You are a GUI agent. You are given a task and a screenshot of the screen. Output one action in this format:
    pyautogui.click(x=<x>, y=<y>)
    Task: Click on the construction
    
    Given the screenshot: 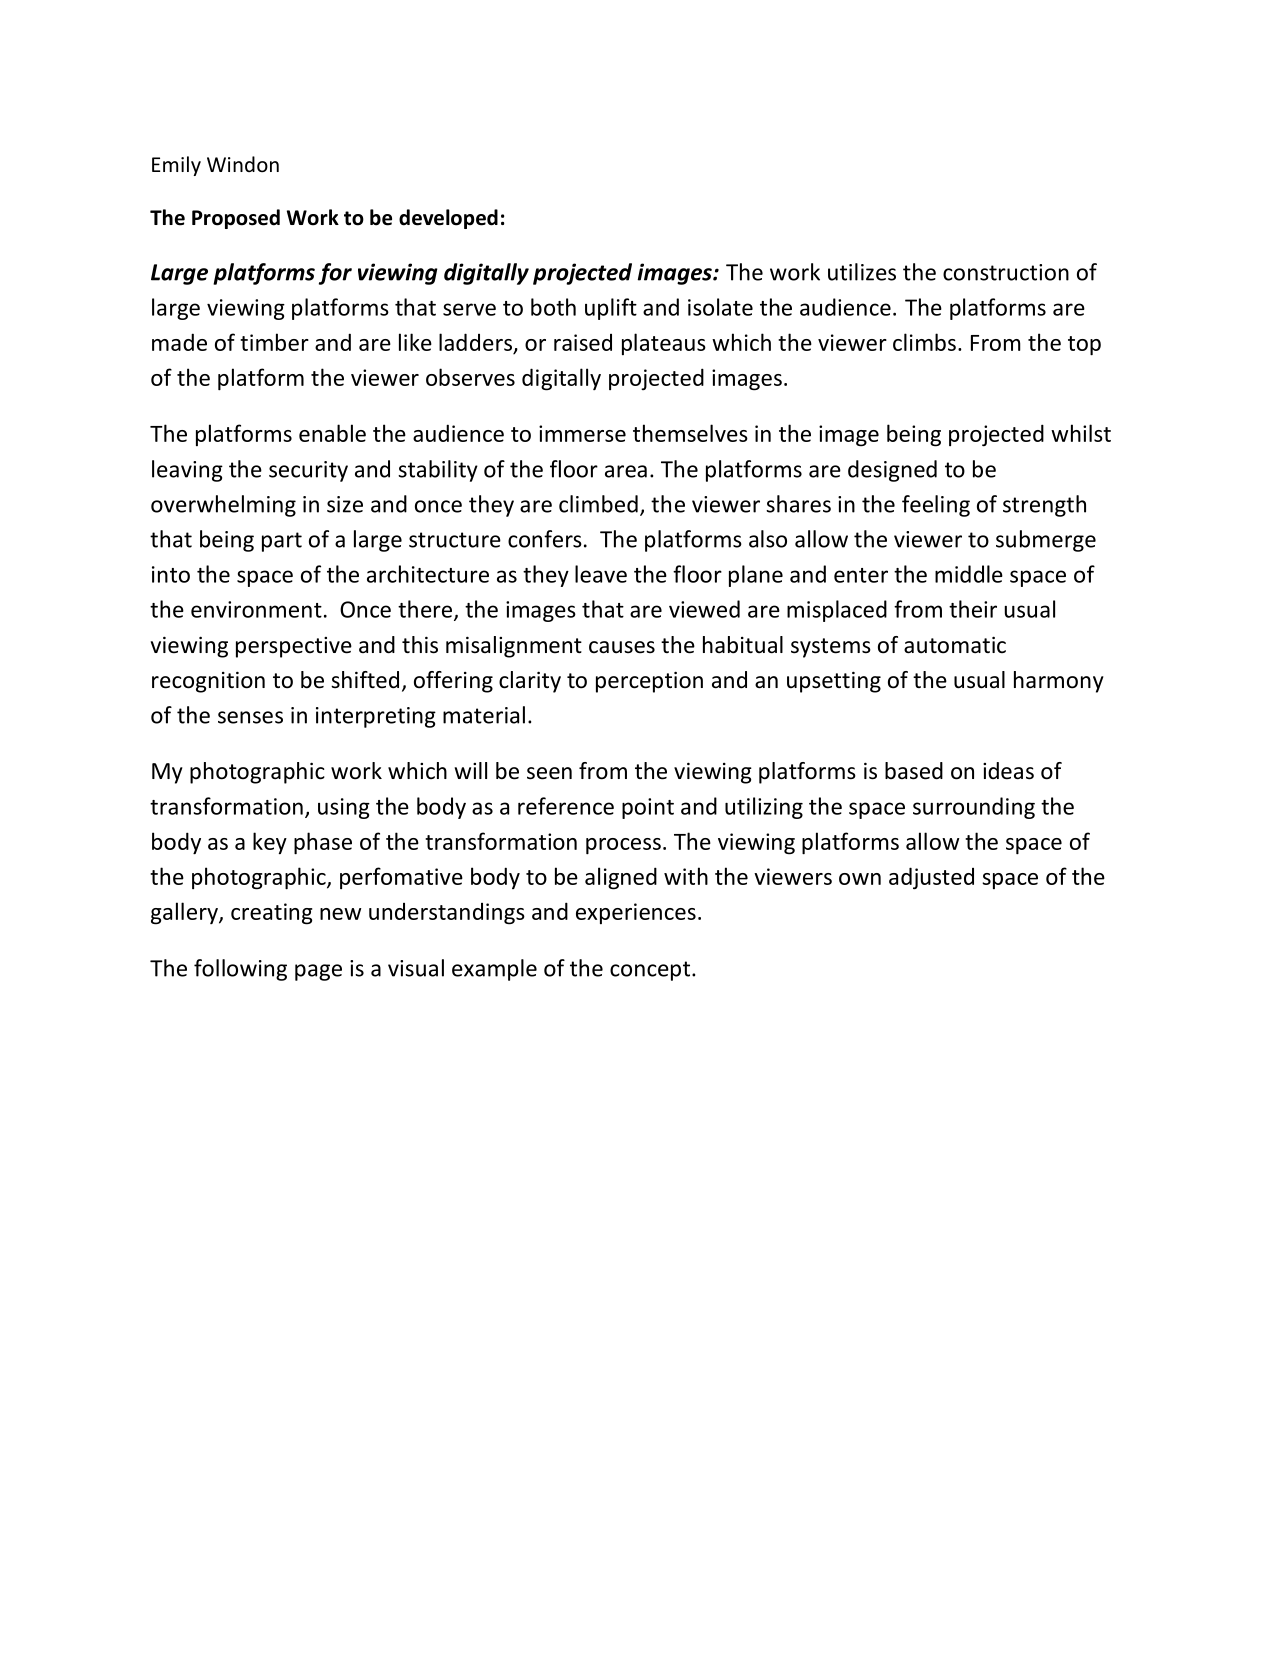 What is the action you would take?
    pyautogui.click(x=1006, y=272)
